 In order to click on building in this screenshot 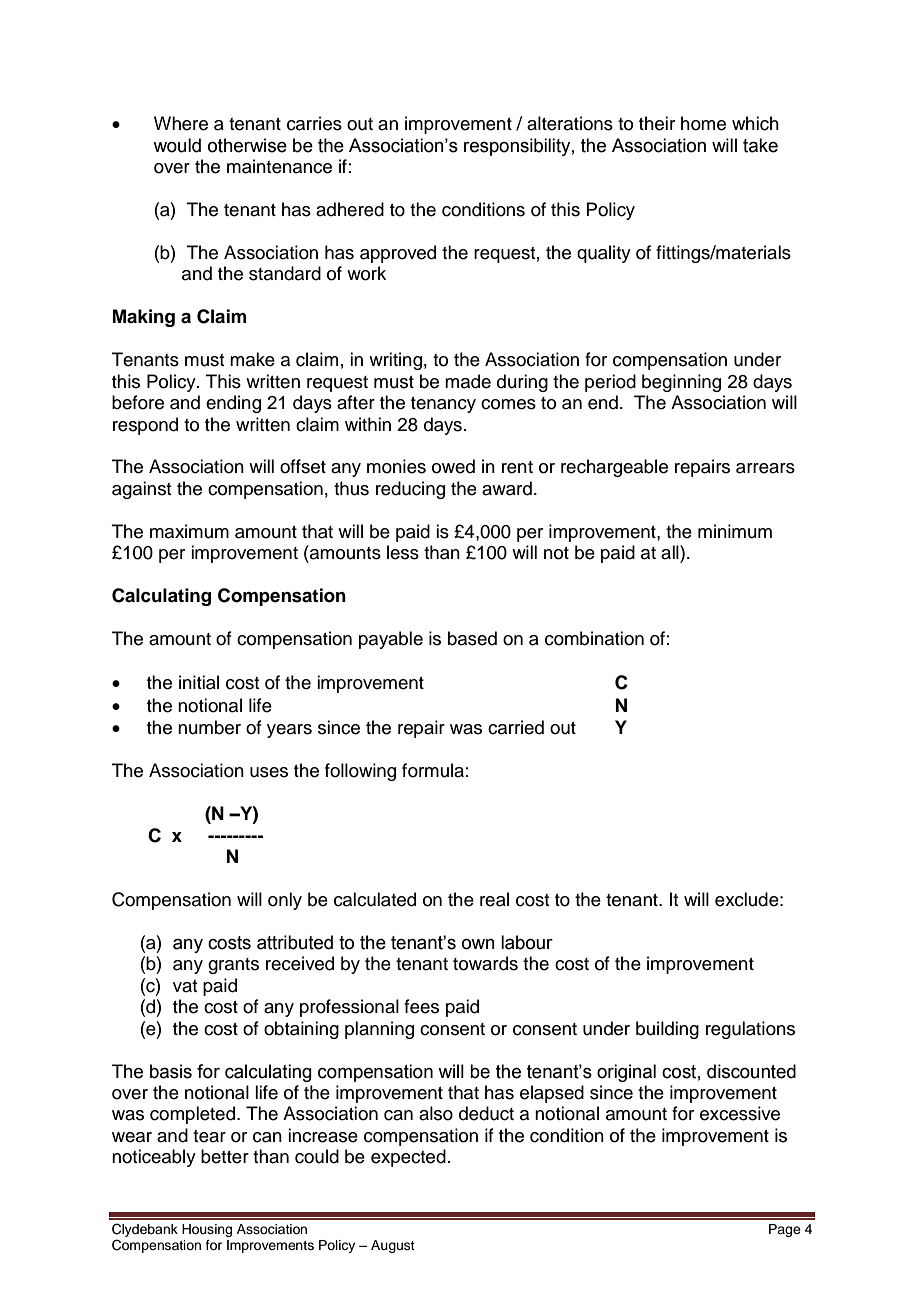, I will do `click(667, 1030)`.
